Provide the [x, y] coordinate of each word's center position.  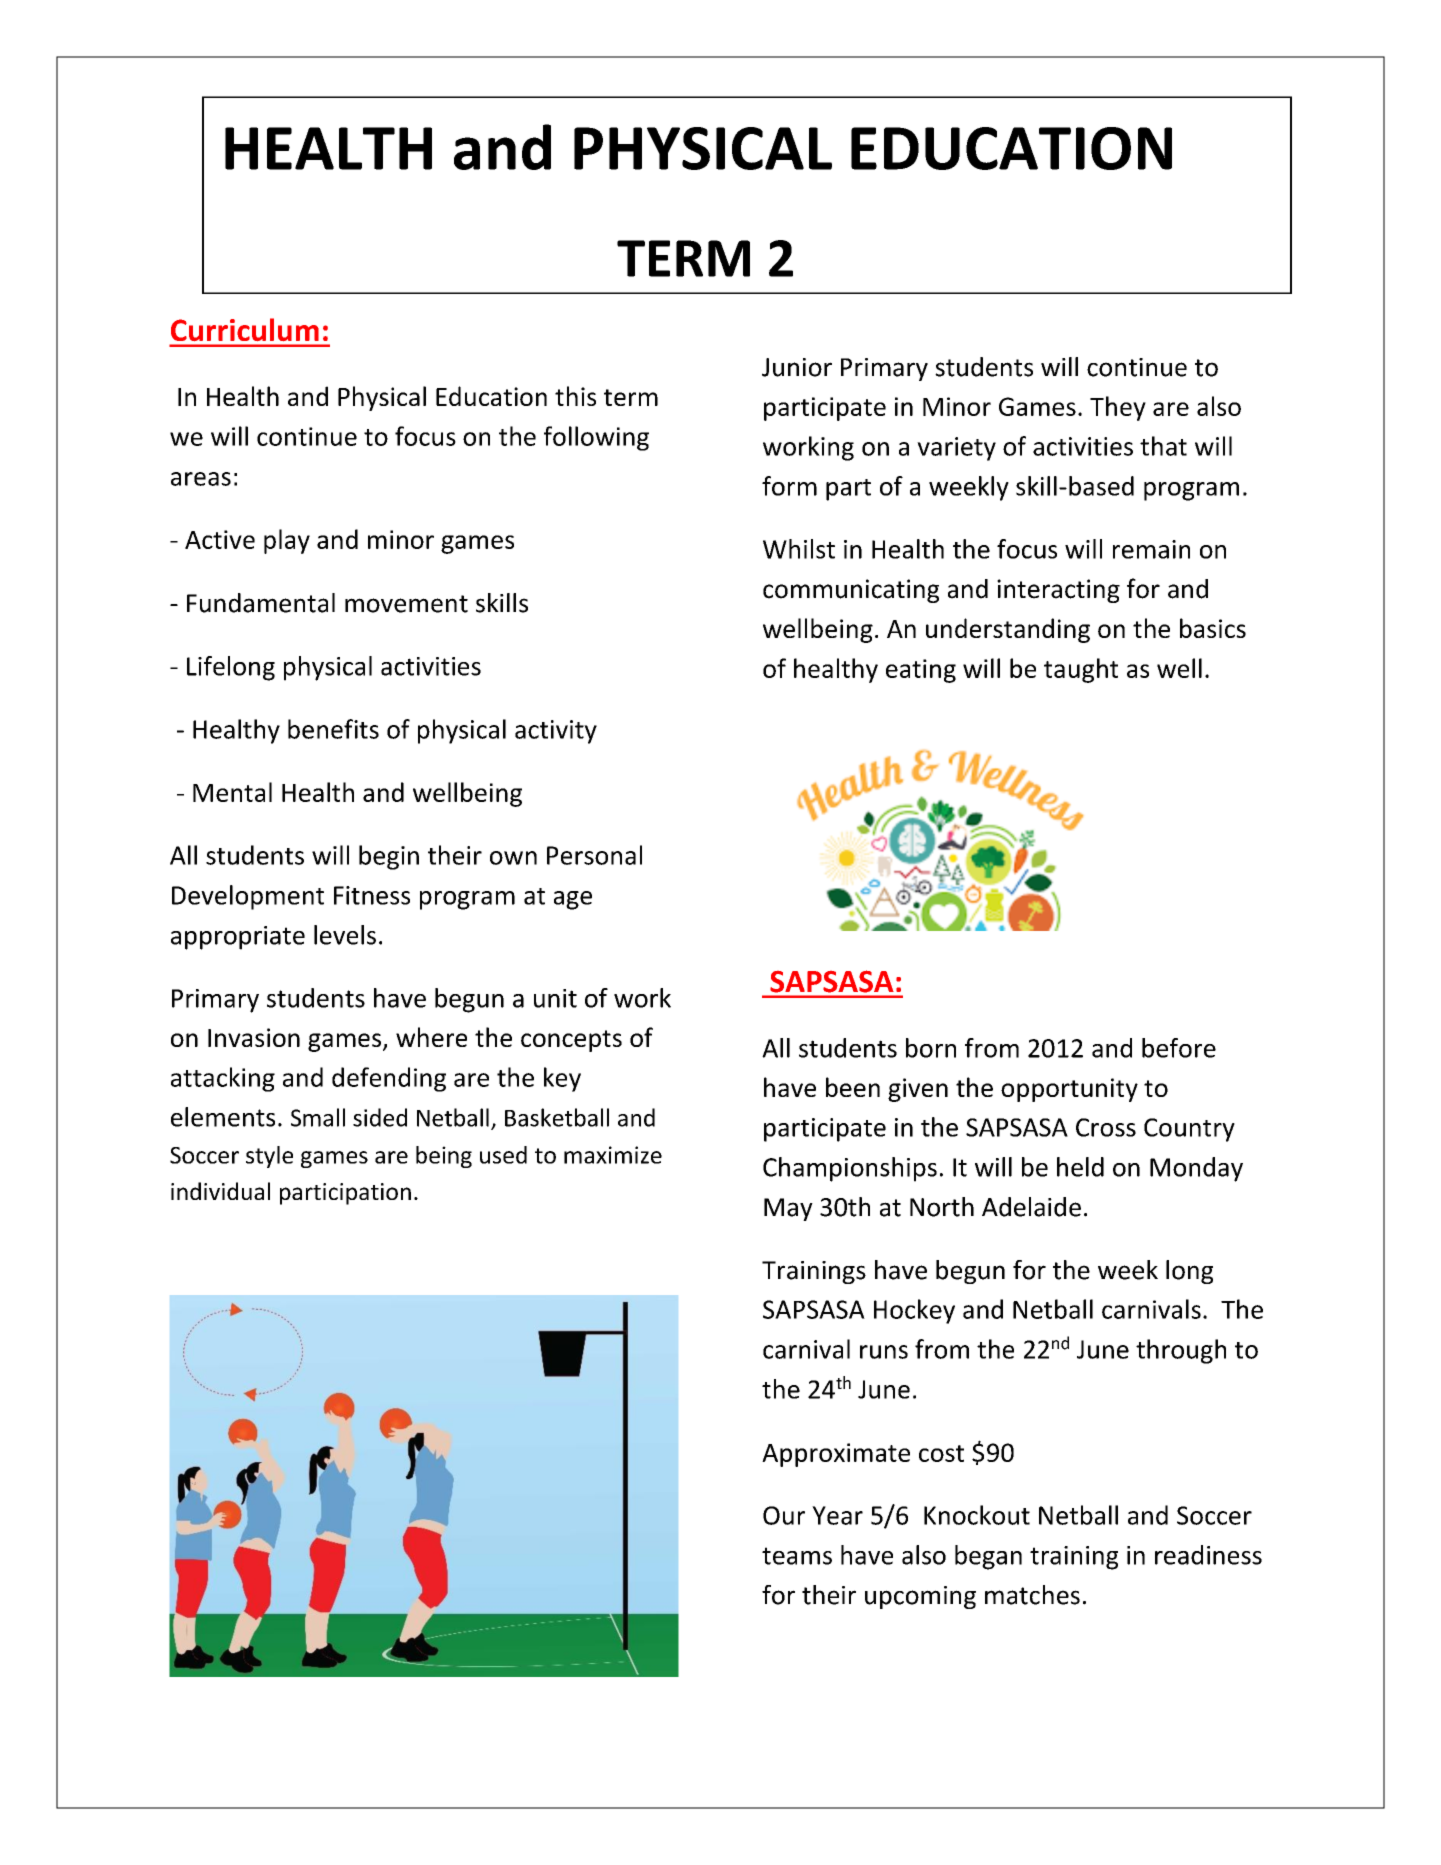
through [1181, 1351]
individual [220, 1191]
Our [784, 1515]
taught [1081, 670]
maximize [613, 1155]
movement [406, 604]
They [1118, 408]
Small [318, 1117]
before [1179, 1048]
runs [884, 1352]
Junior [797, 367]
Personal [594, 855]
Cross [1106, 1127]
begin [389, 857]
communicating [851, 591]
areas [201, 479]
